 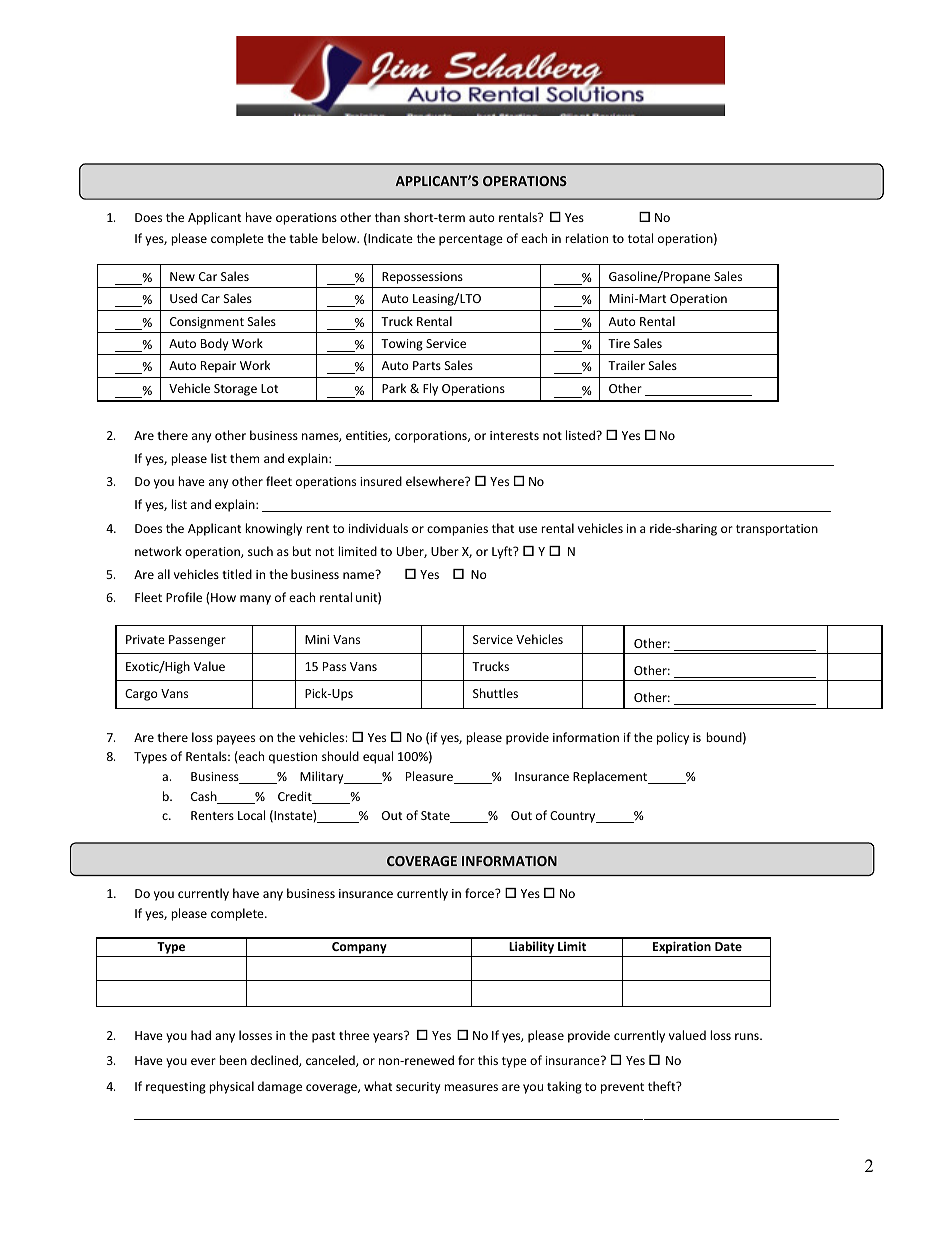 What do you see at coordinates (640, 238) in the image?
I see `total` at bounding box center [640, 238].
